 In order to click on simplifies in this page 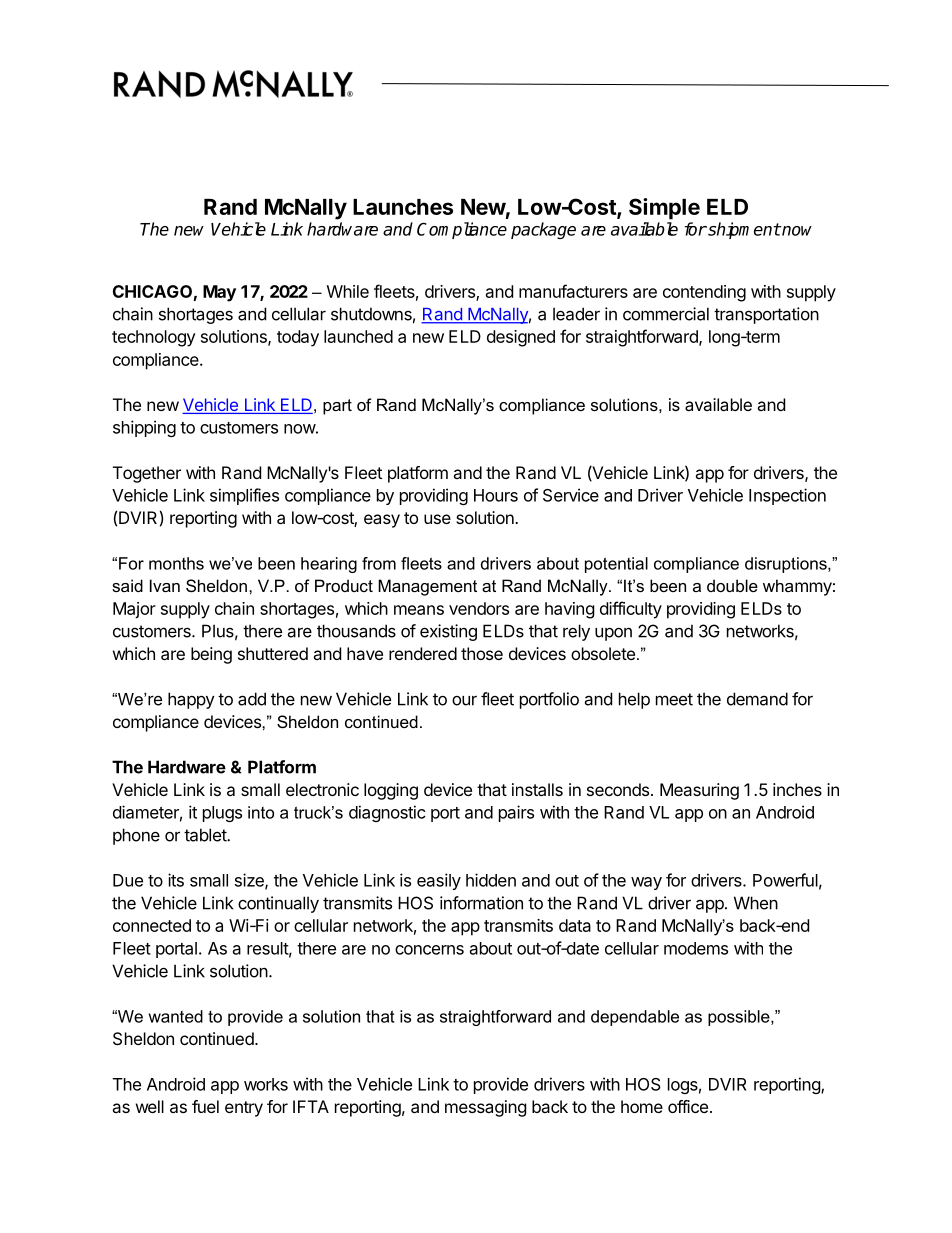, I will do `click(244, 496)`.
